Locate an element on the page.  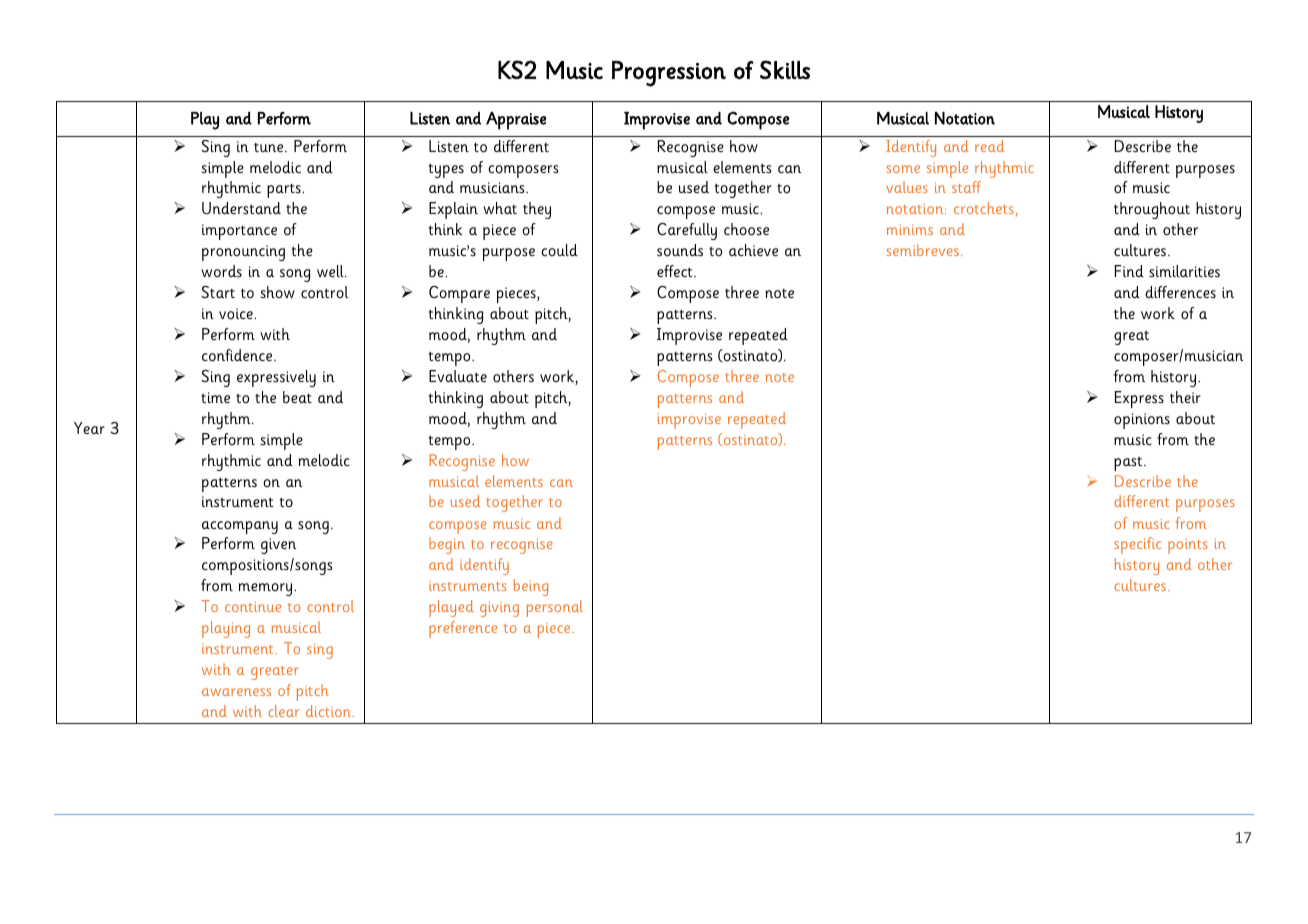
Evaluate is located at coordinates (458, 376).
